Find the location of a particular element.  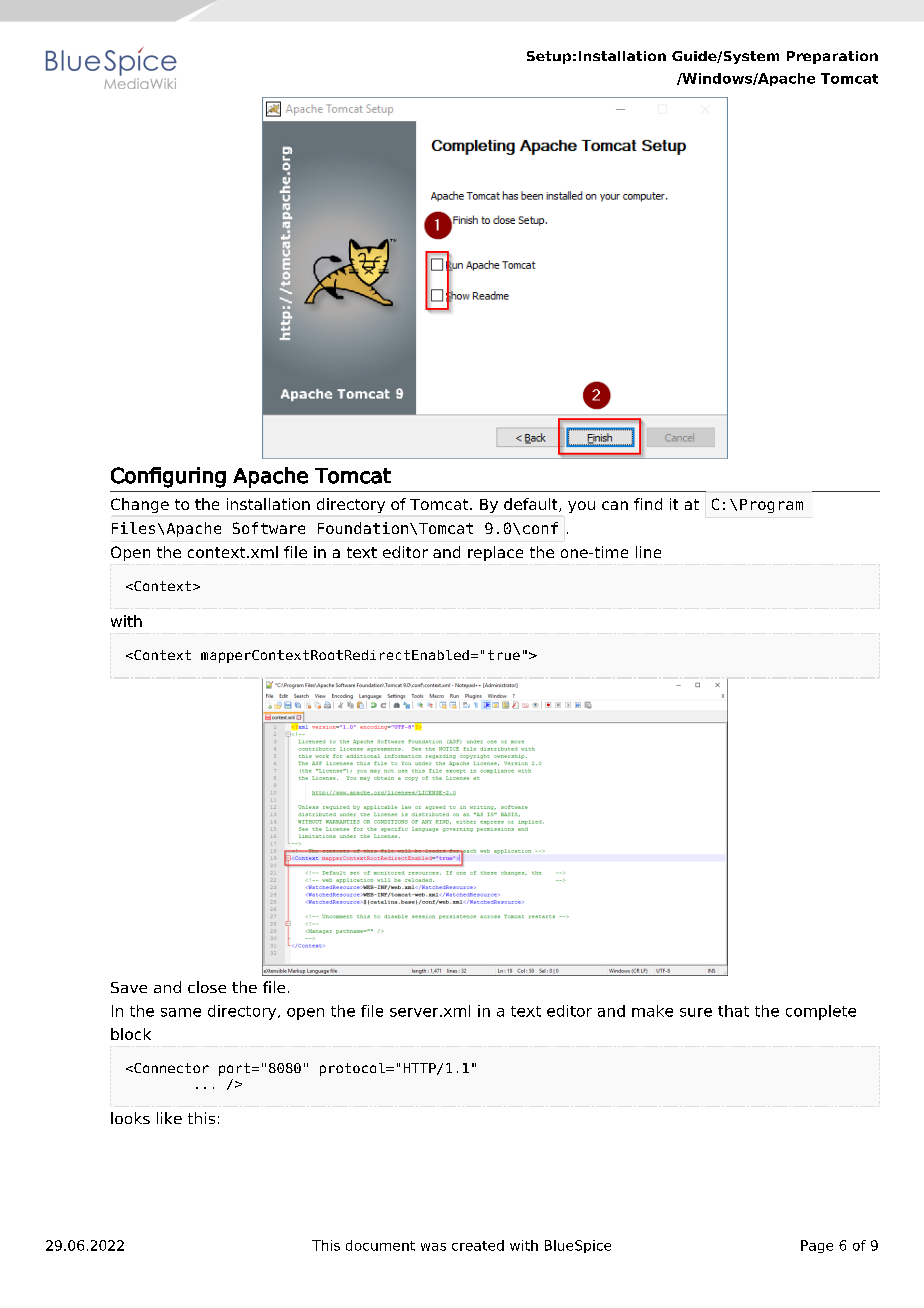

find is located at coordinates (648, 504).
